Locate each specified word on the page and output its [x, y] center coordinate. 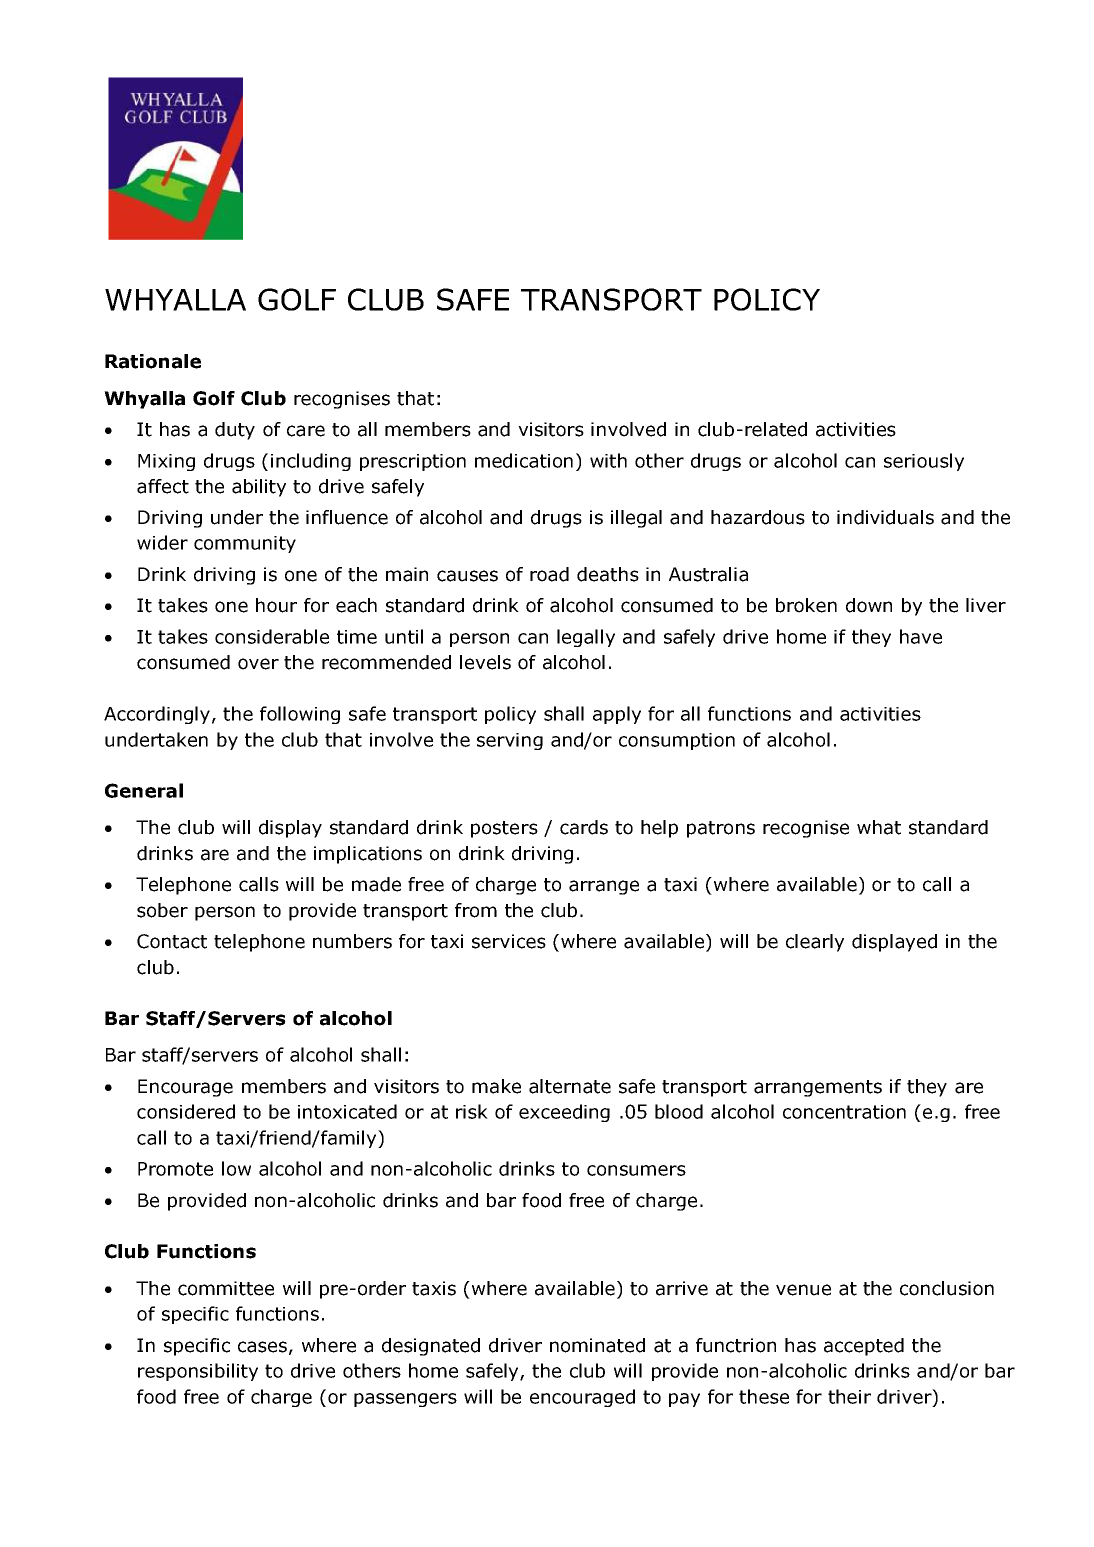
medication [524, 460]
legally [586, 638]
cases [262, 1347]
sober [162, 910]
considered [186, 1111]
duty [235, 431]
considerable [272, 636]
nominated [597, 1345]
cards [584, 827]
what [879, 827]
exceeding [564, 1113]
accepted [864, 1347]
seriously [924, 462]
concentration [844, 1112]
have [921, 636]
